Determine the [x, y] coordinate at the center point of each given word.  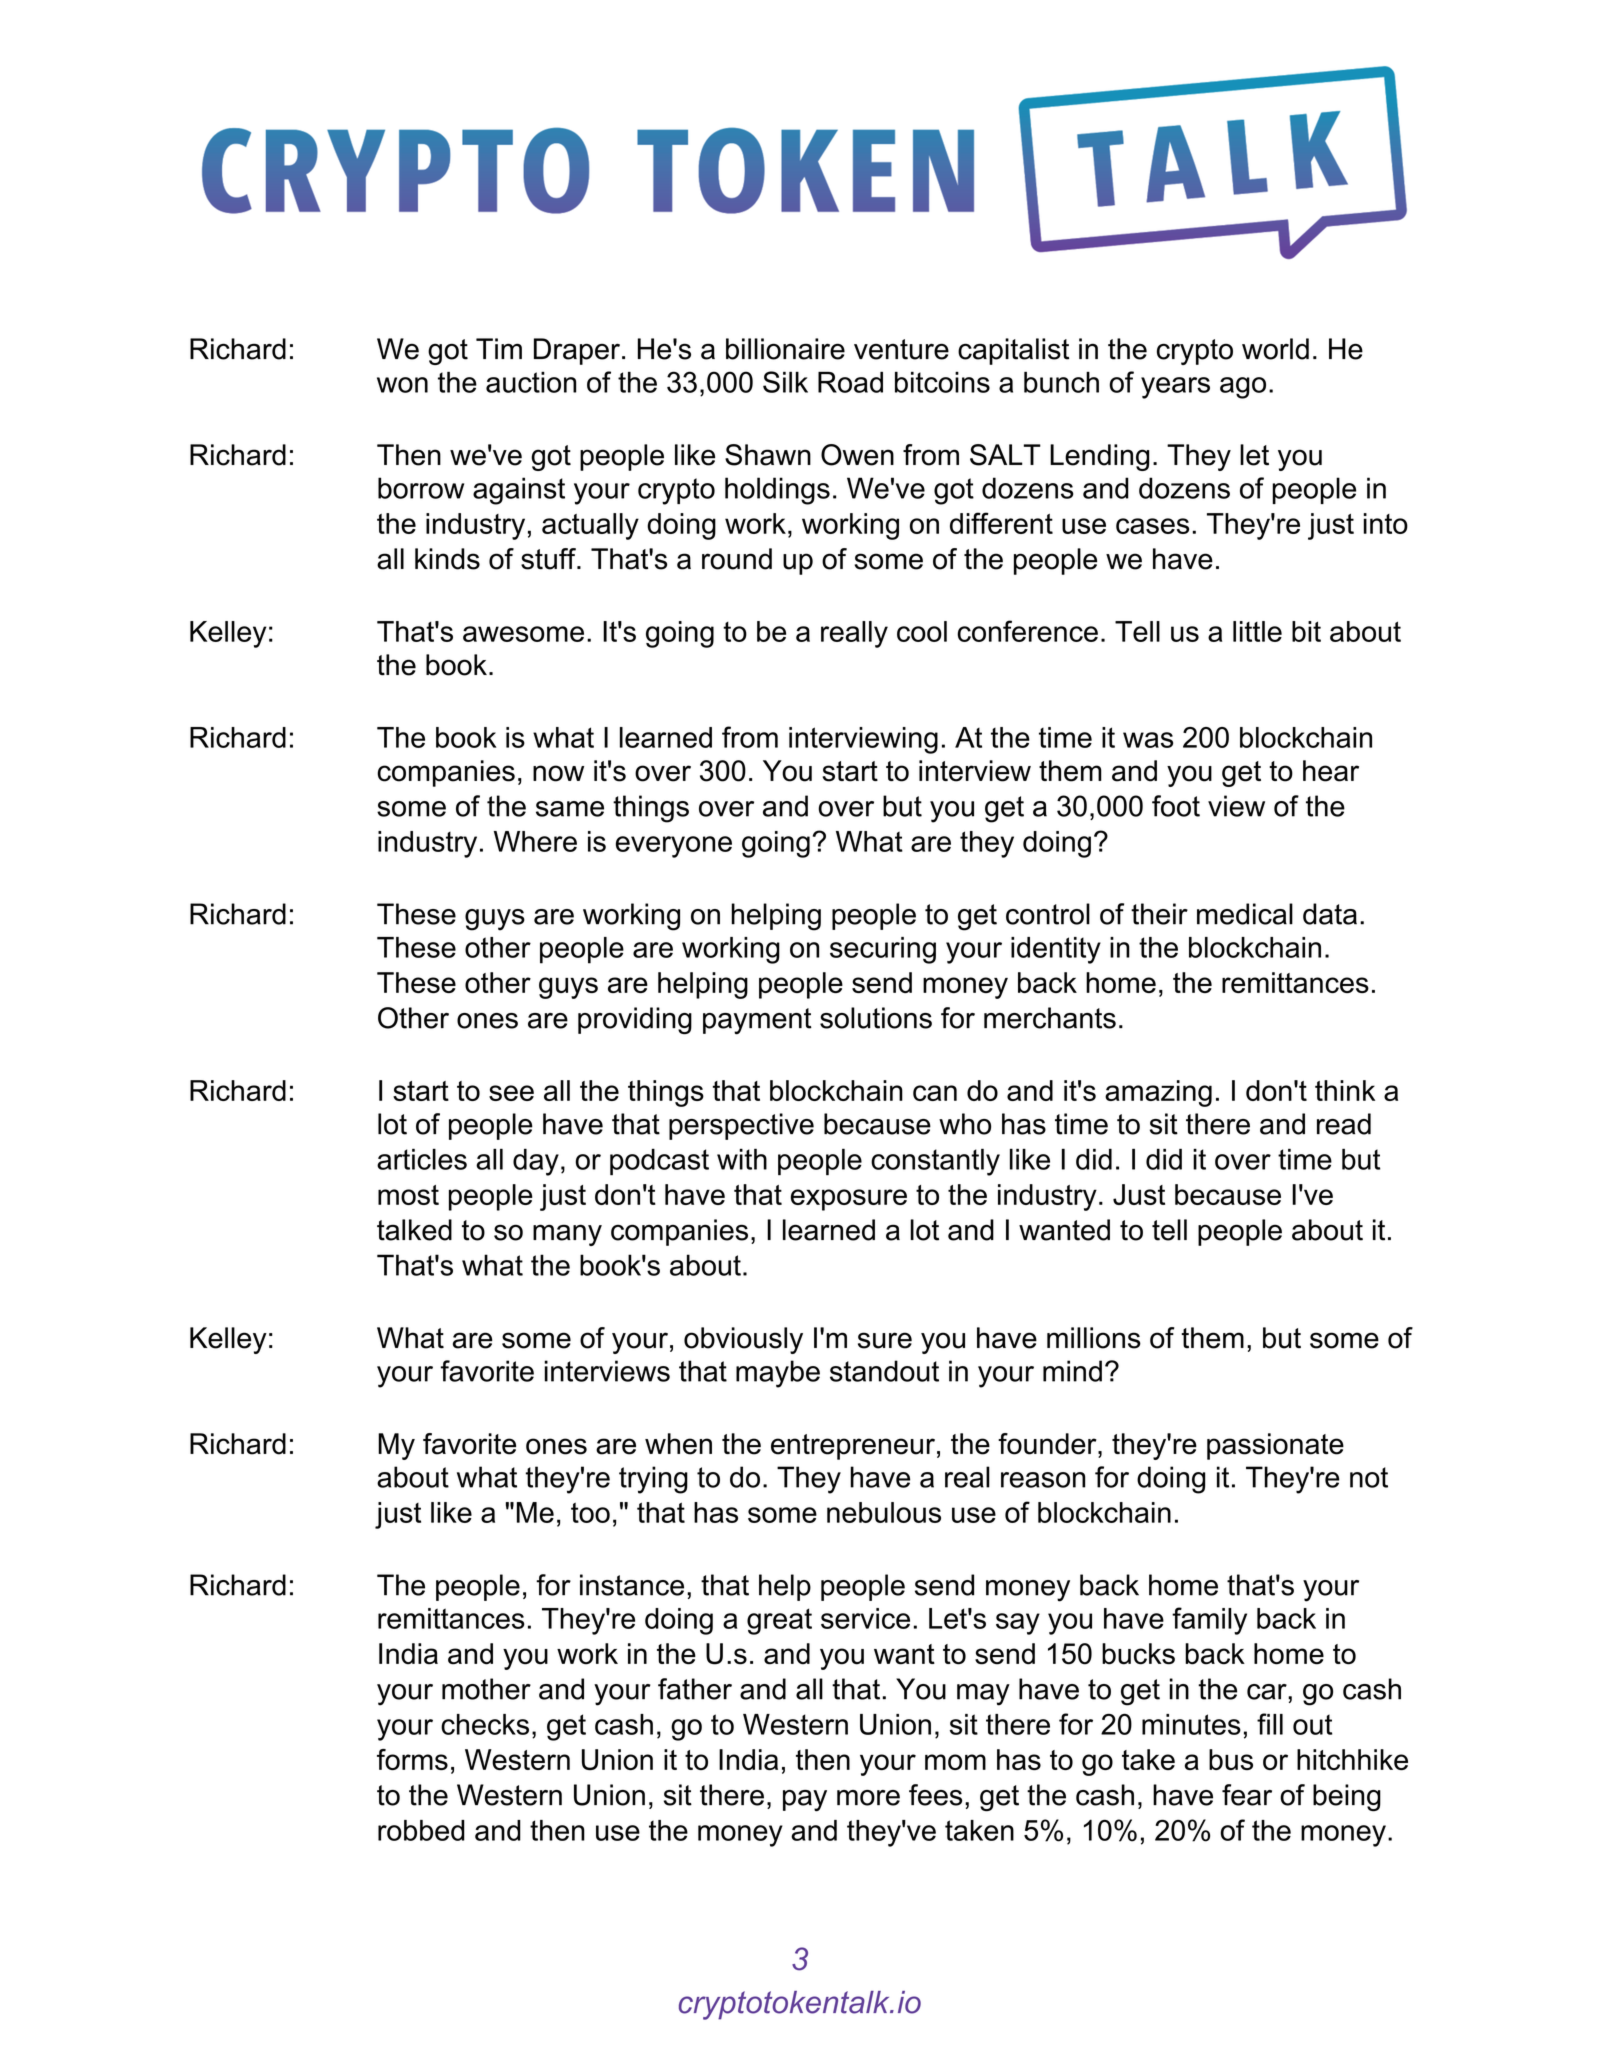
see [511, 1093]
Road [850, 382]
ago [1243, 388]
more [868, 1798]
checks [485, 1724]
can [935, 1093]
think [1345, 1090]
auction [531, 382]
